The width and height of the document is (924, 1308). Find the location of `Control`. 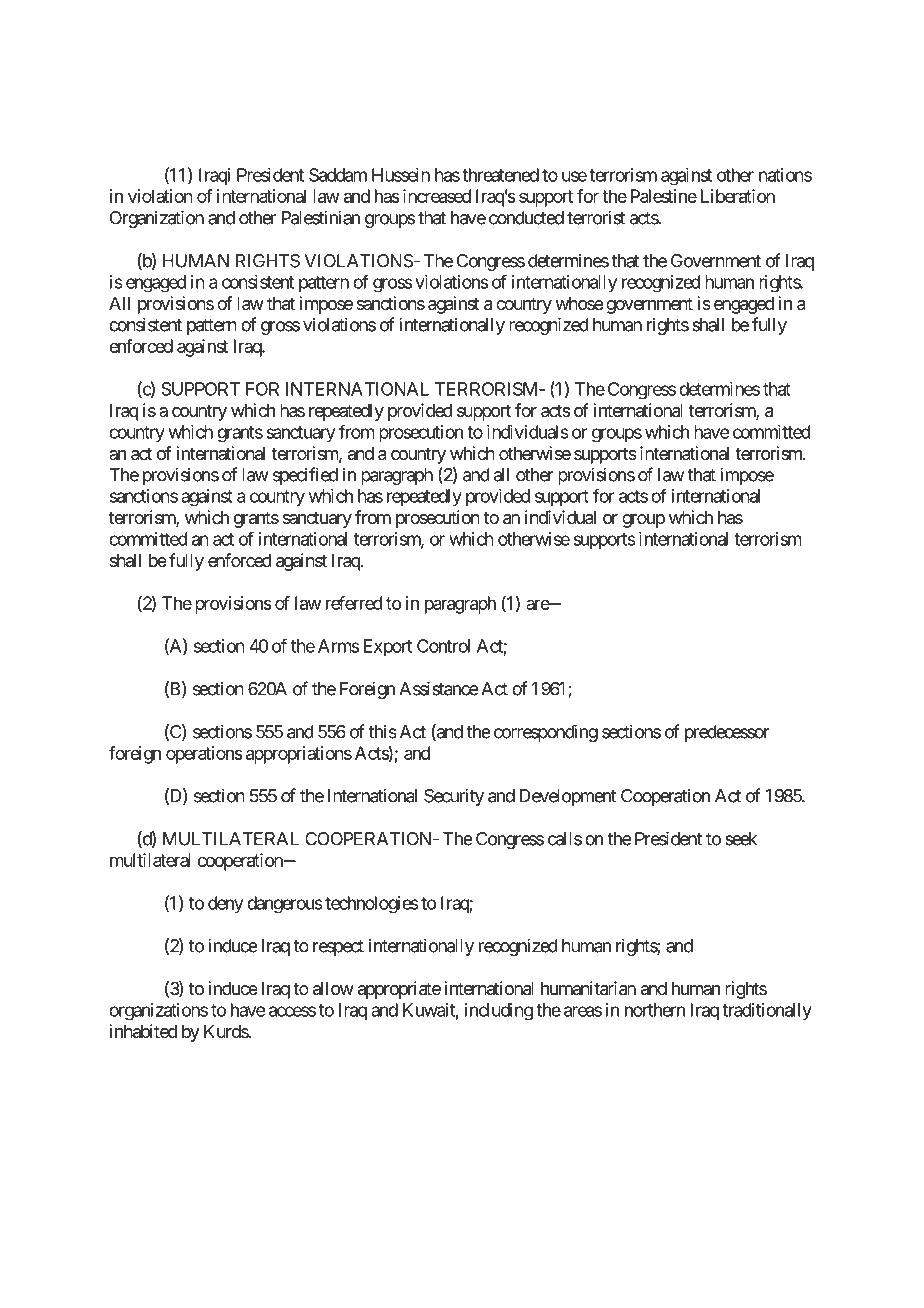

Control is located at coordinates (443, 646).
